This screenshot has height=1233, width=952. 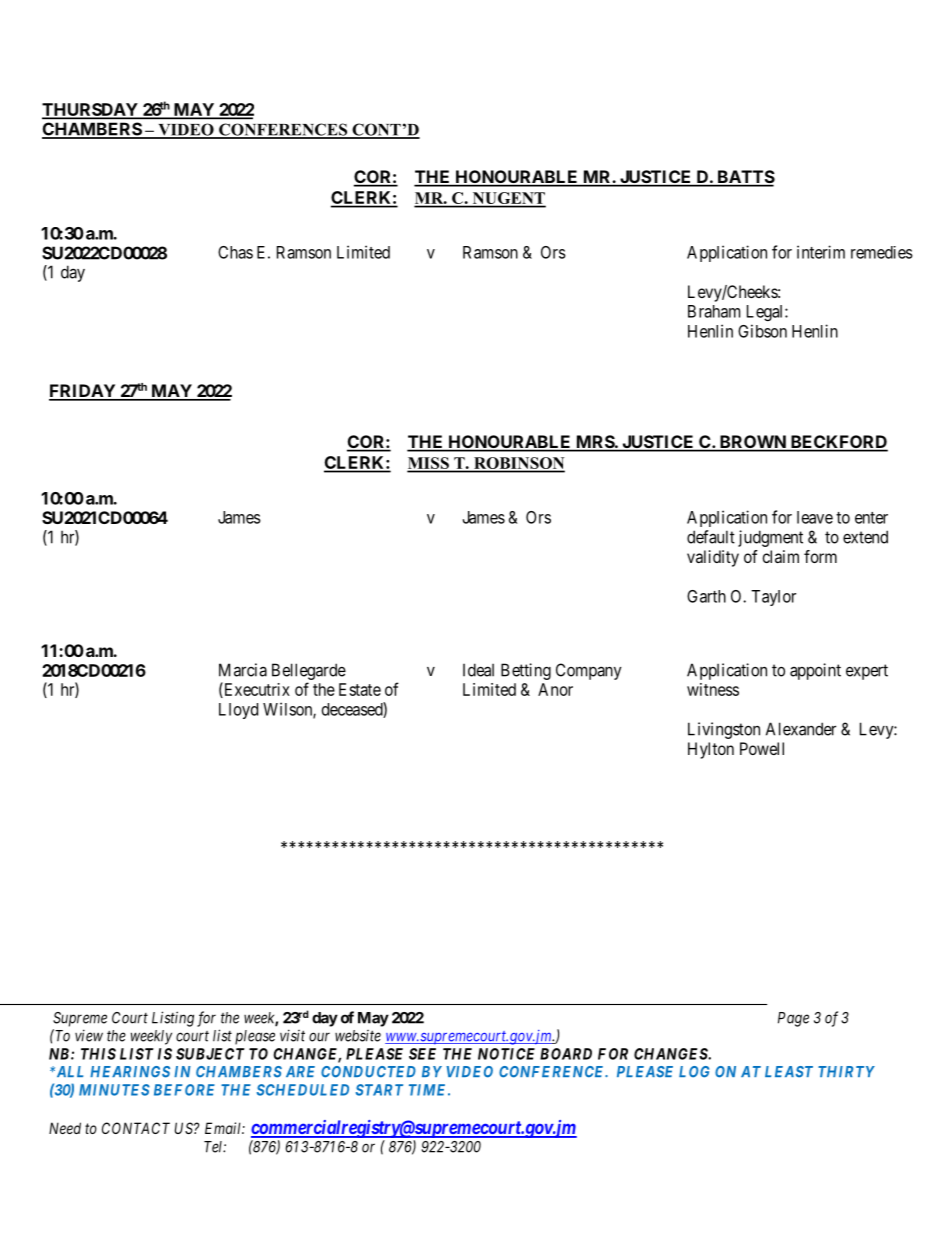 I want to click on Lloyd, so click(x=238, y=711).
